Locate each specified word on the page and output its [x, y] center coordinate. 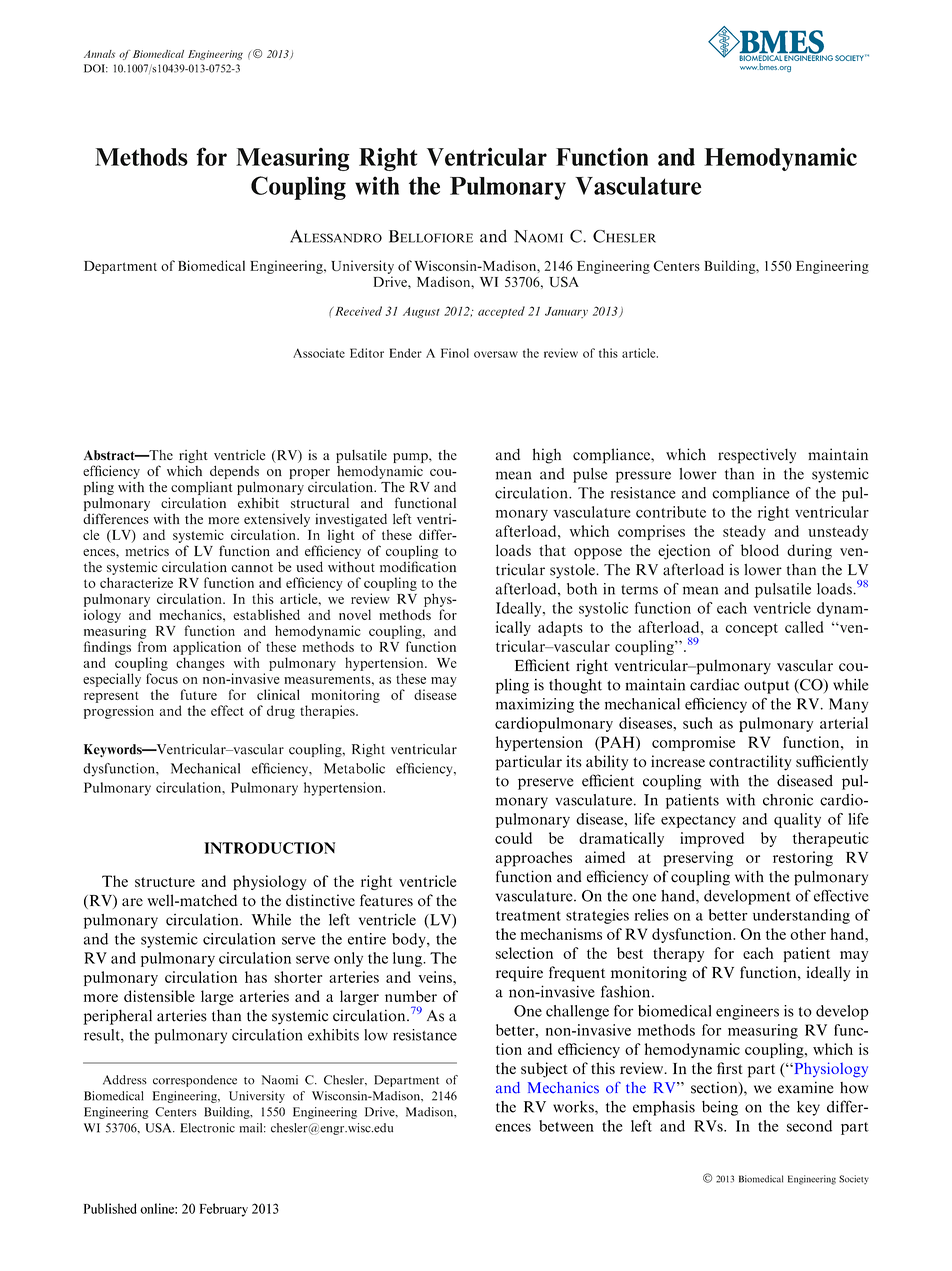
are [132, 902]
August [421, 312]
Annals [99, 54]
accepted [501, 312]
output [766, 687]
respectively [757, 456]
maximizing [535, 705]
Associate [319, 353]
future [199, 694]
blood [760, 550]
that [552, 550]
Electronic [208, 1128]
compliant [202, 488]
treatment [528, 916]
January [566, 312]
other [808, 934]
